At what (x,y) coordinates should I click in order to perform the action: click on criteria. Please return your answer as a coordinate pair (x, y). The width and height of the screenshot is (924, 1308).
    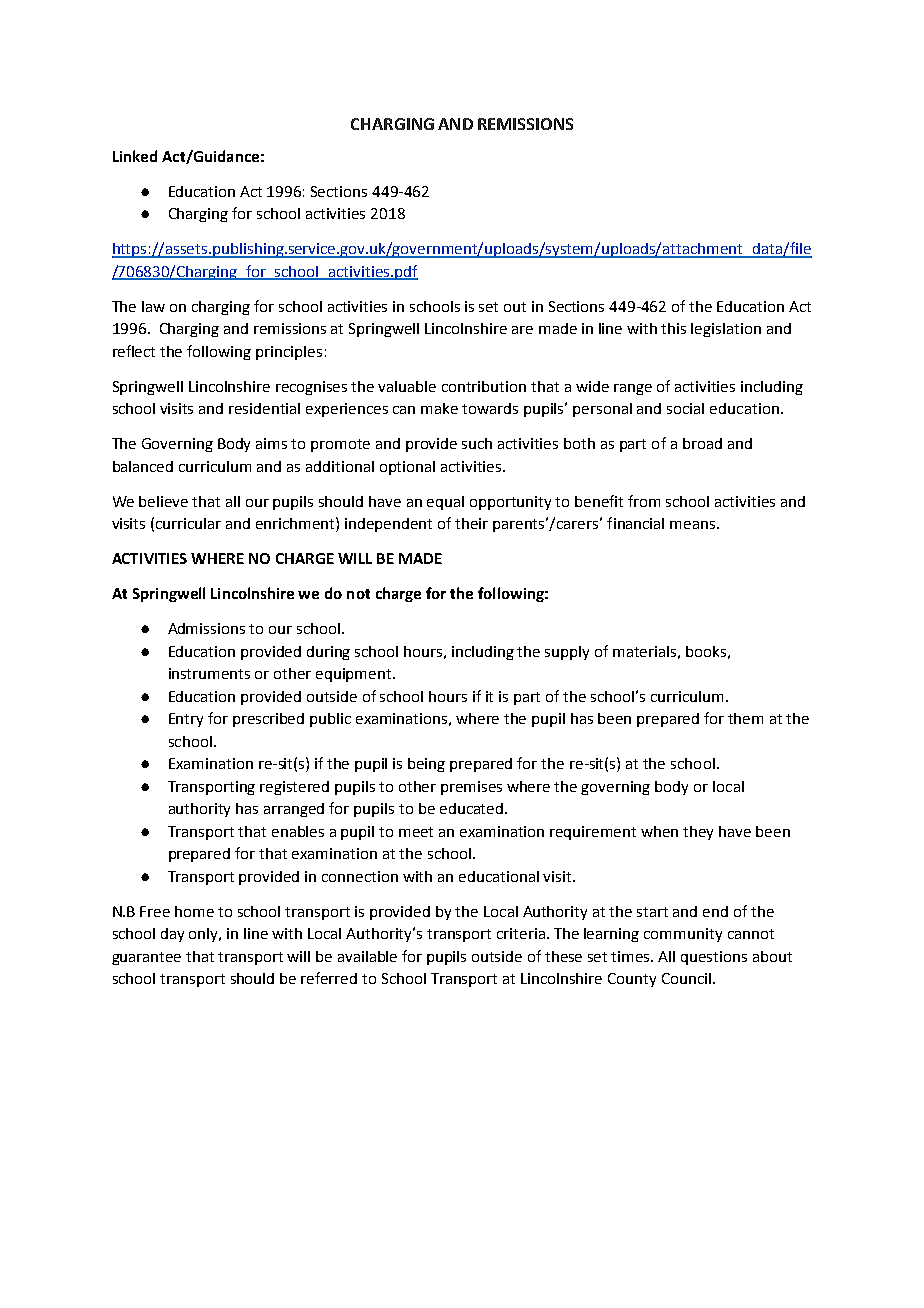
    Looking at the image, I should click on (521, 933).
